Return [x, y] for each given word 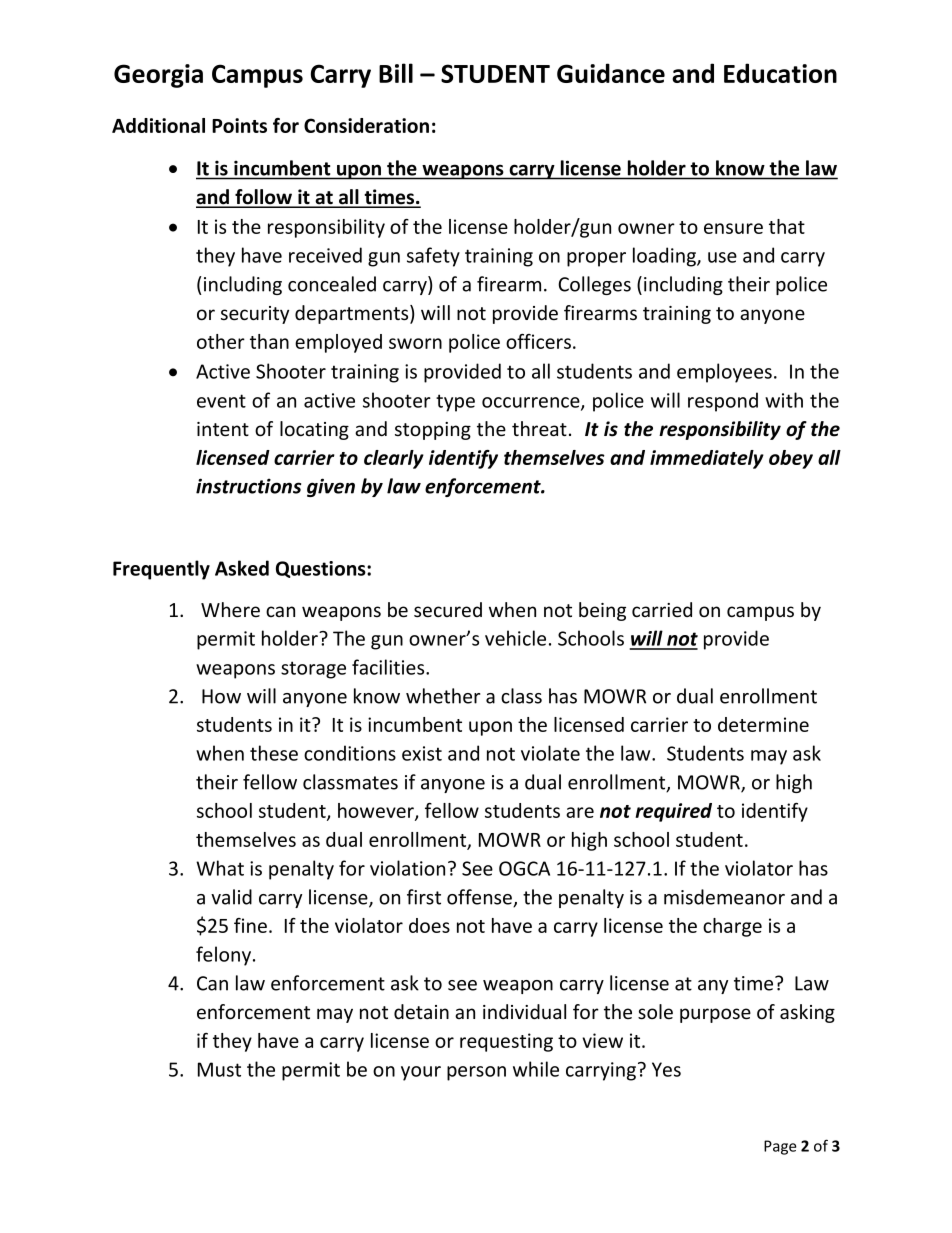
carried [662, 610]
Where [230, 610]
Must [219, 1069]
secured [448, 609]
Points [239, 125]
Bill [396, 73]
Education [780, 73]
